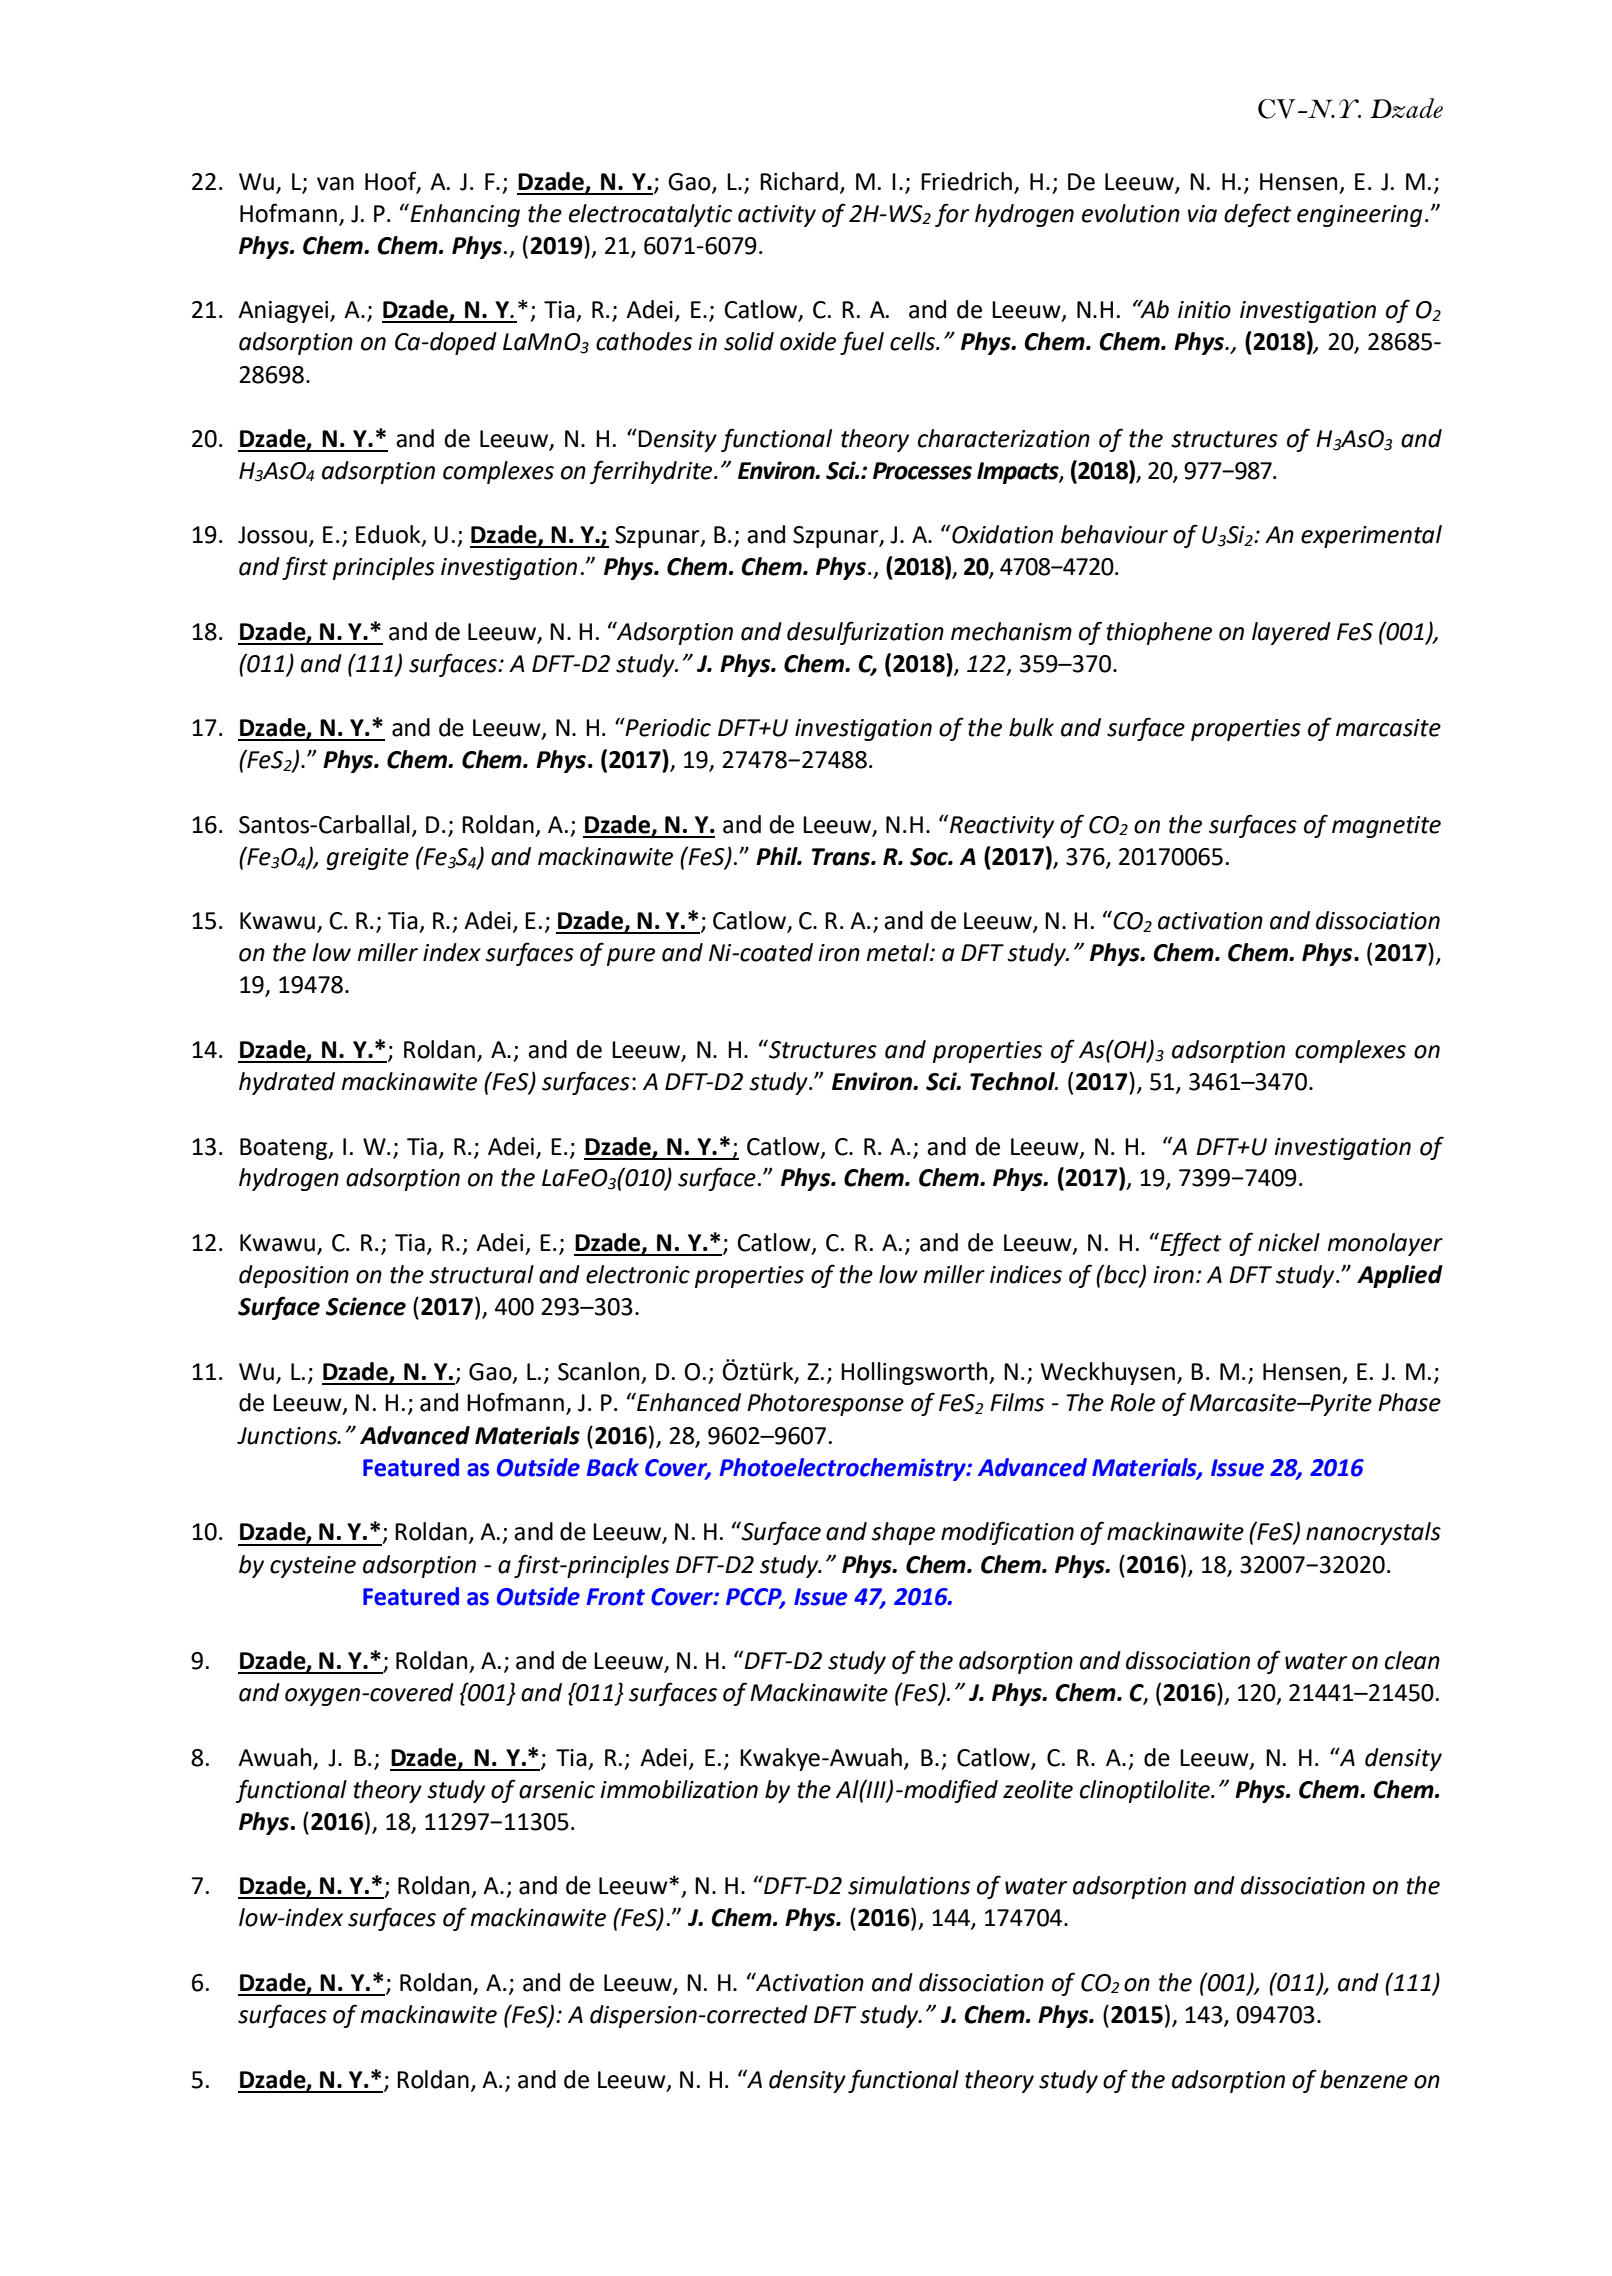  I want to click on benzene, so click(1364, 2079).
